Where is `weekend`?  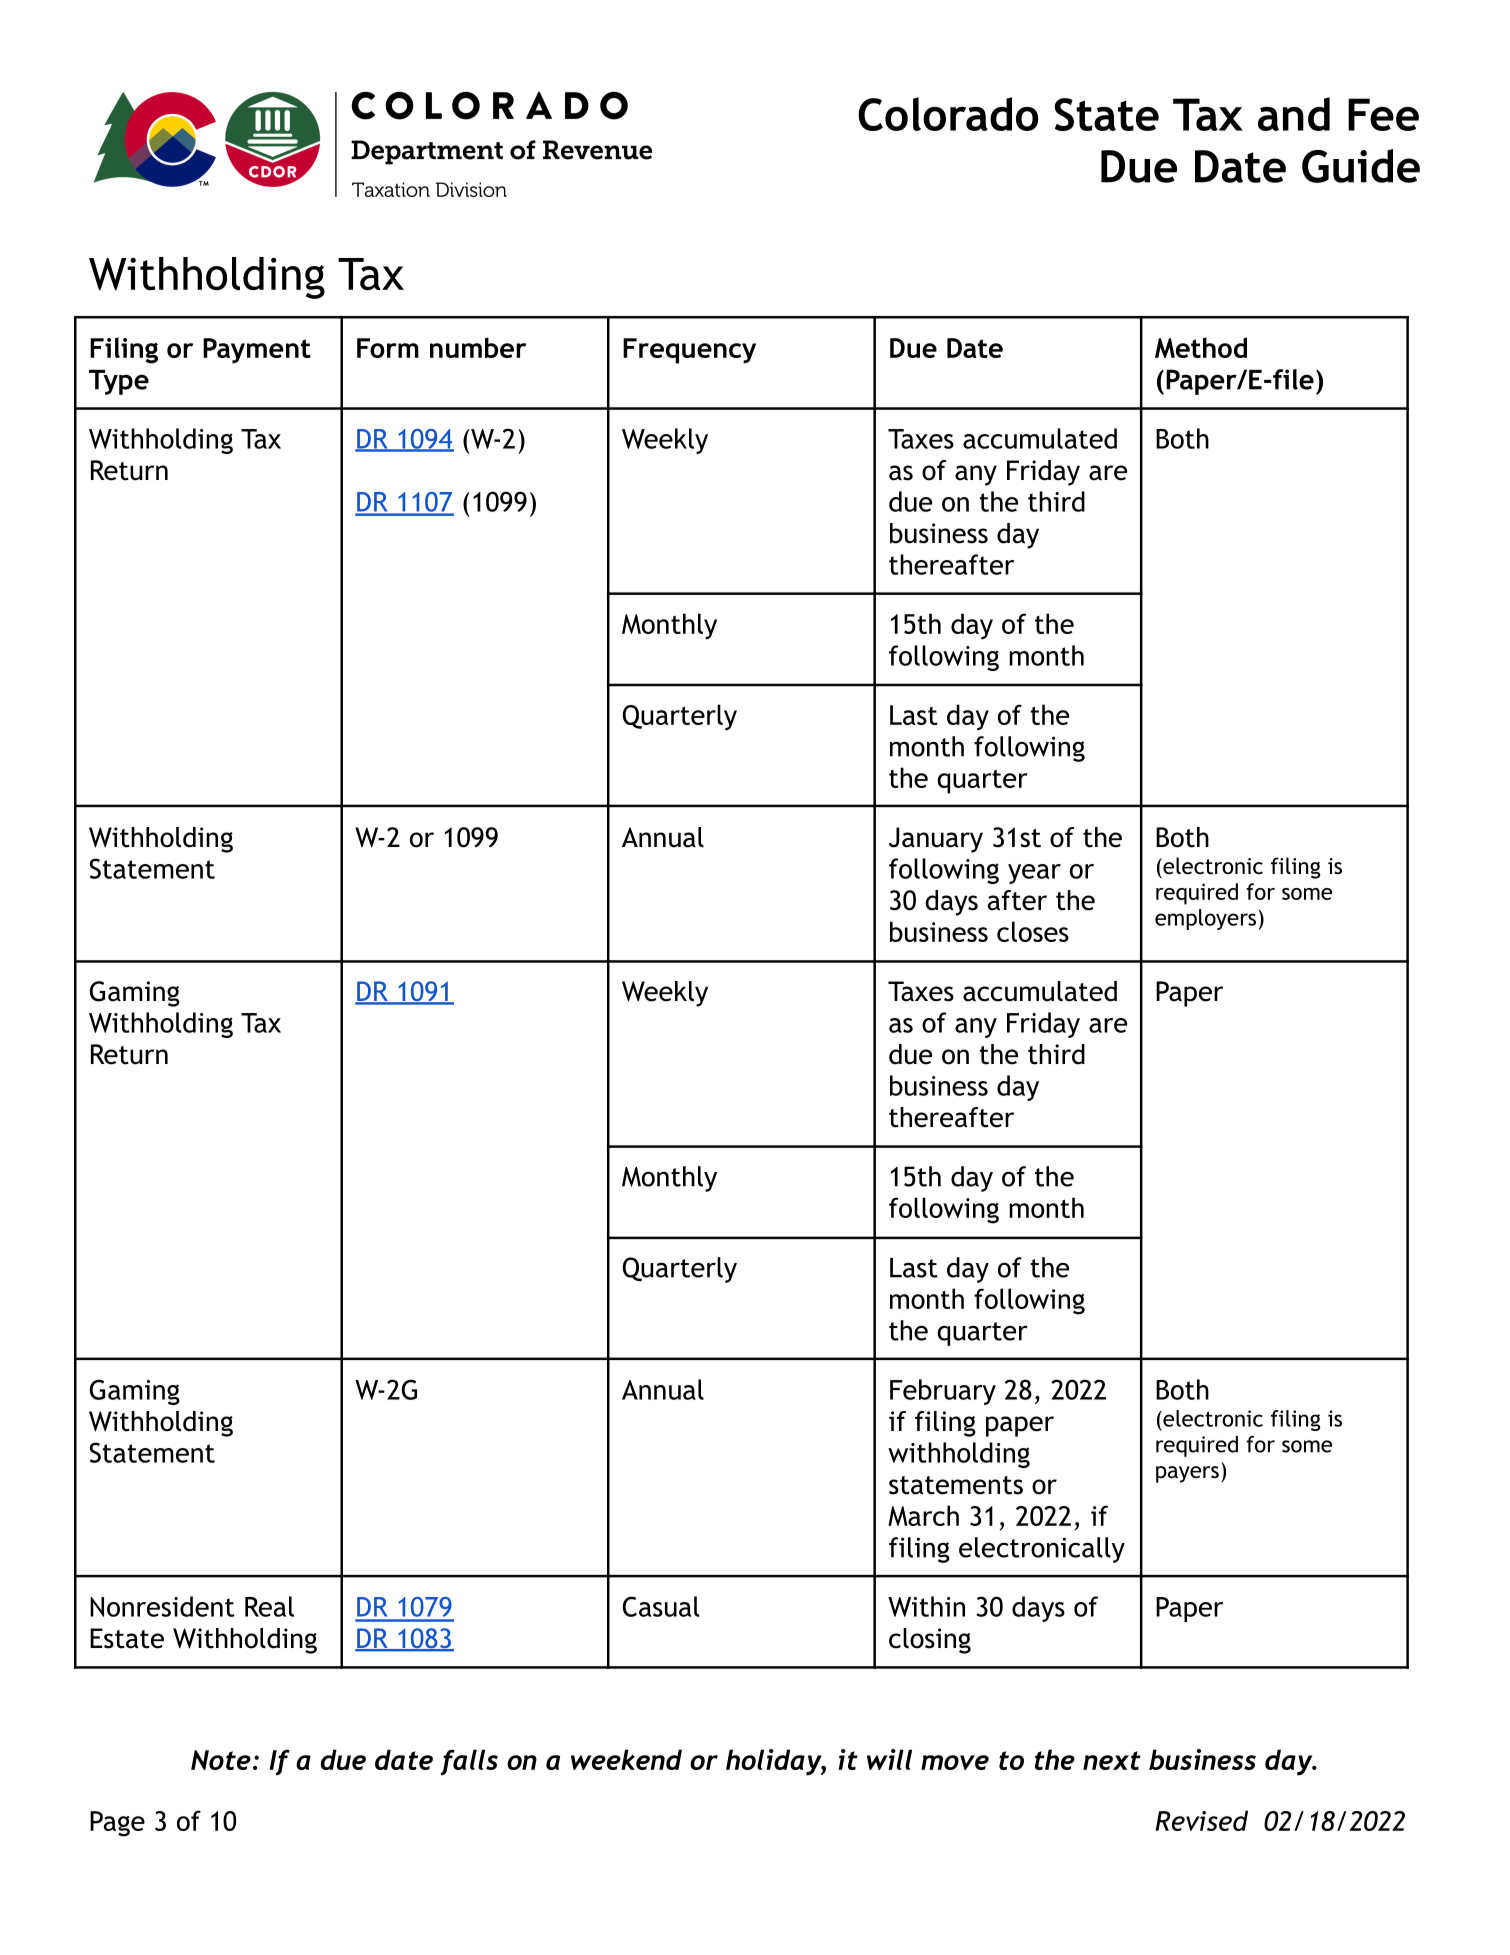 weekend is located at coordinates (626, 1759).
